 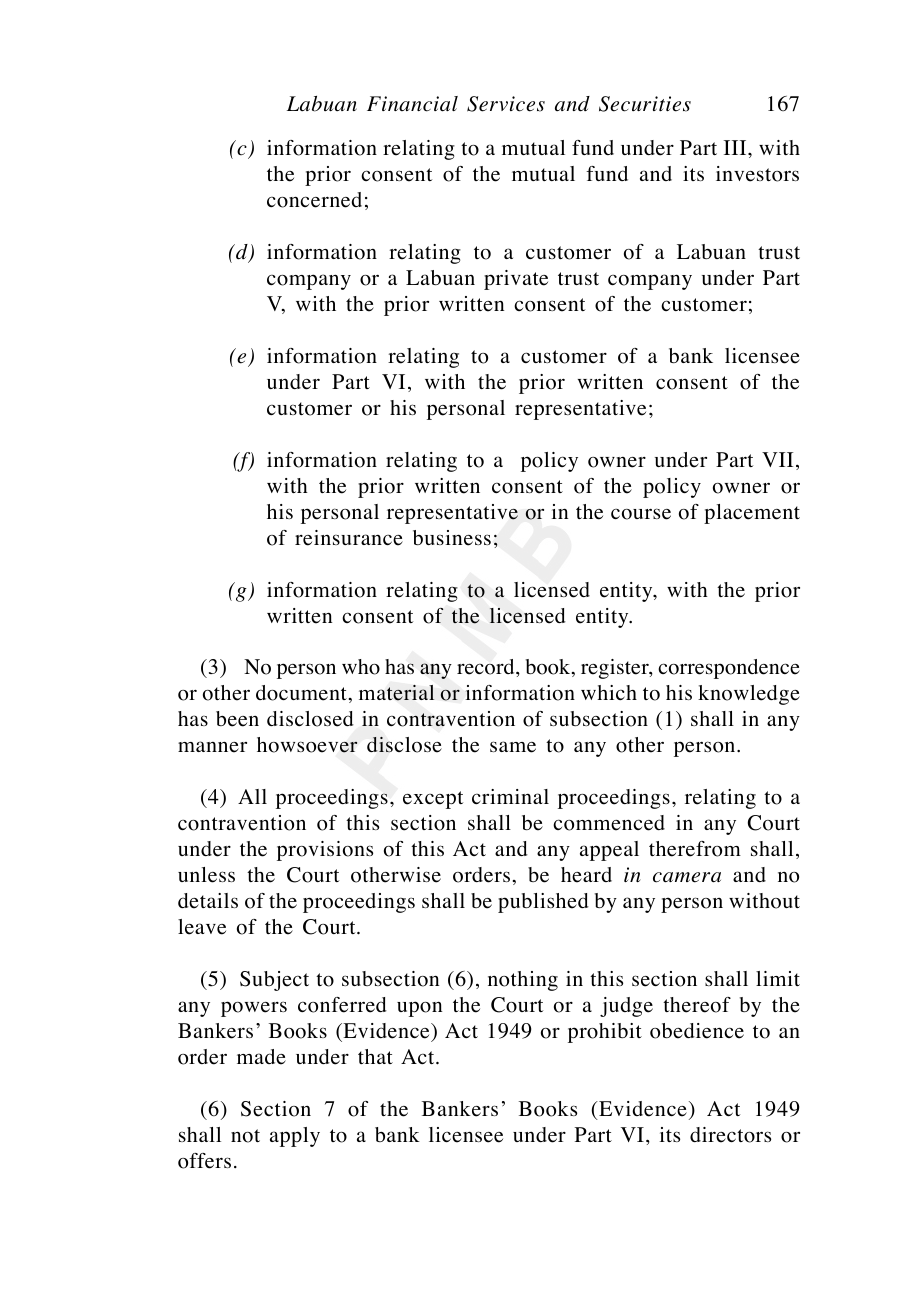 What do you see at coordinates (695, 849) in the screenshot?
I see `therefrom` at bounding box center [695, 849].
